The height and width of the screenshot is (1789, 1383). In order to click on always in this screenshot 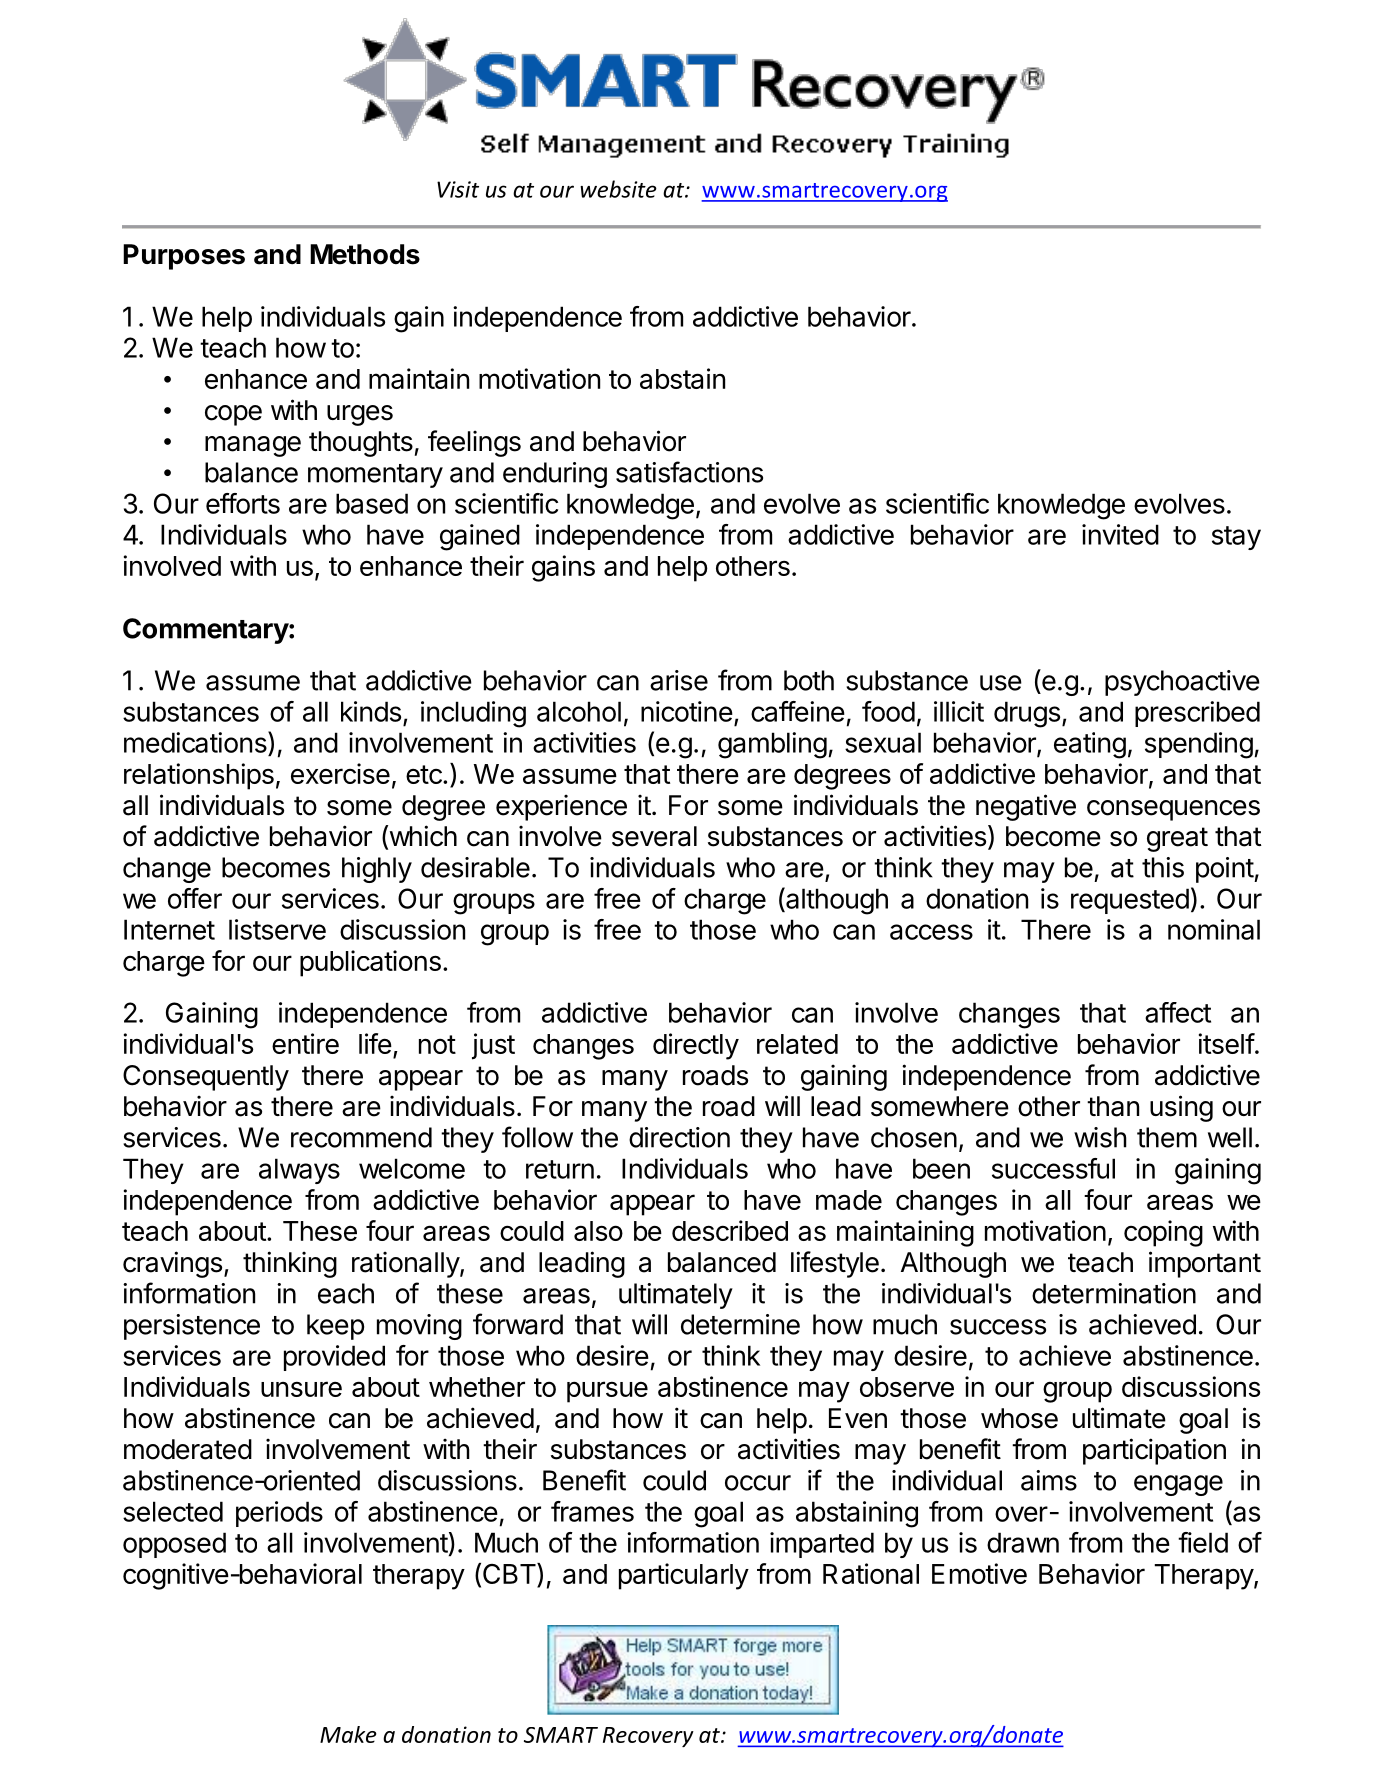, I will do `click(299, 1171)`.
